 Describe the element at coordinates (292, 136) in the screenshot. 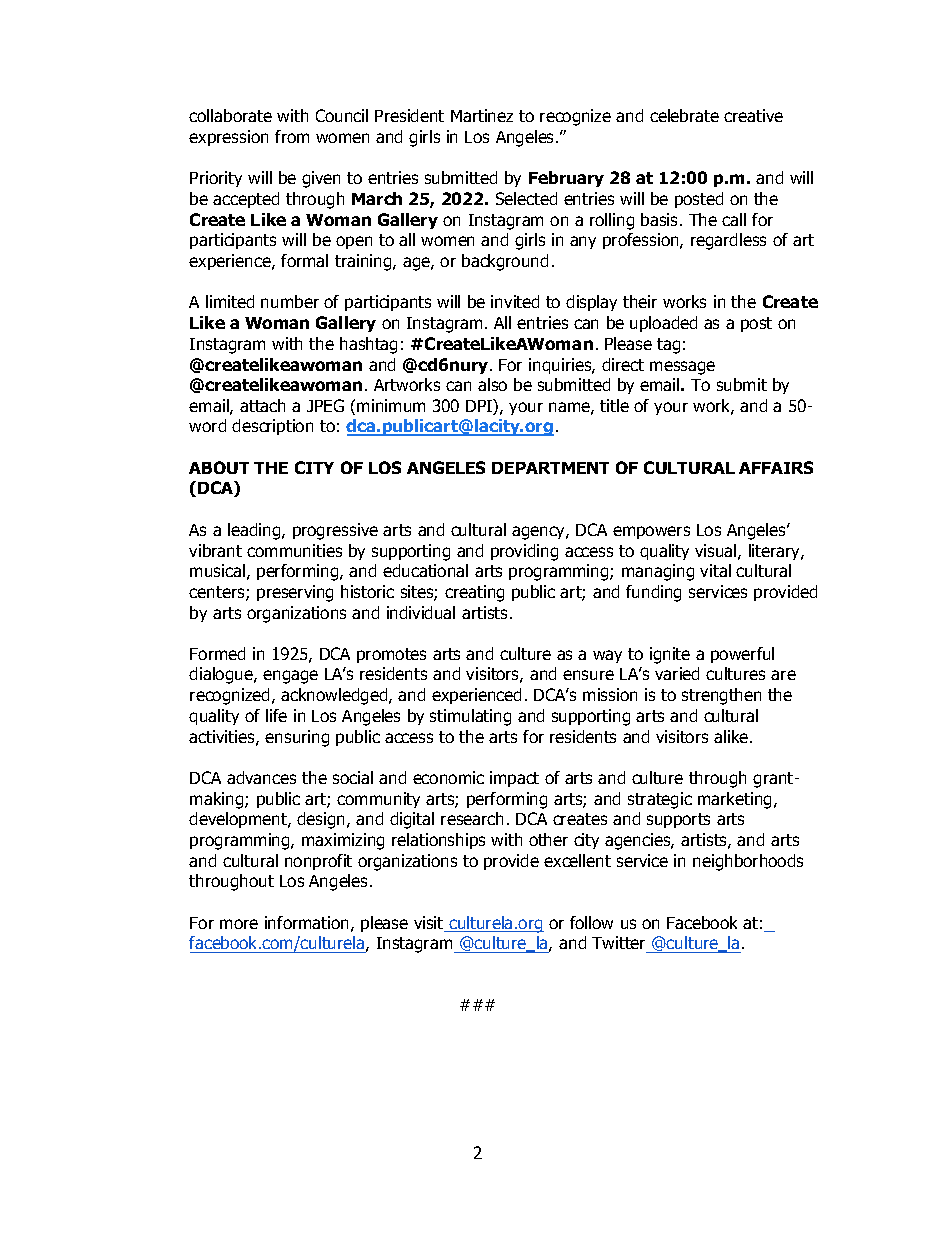

I see `from` at that location.
